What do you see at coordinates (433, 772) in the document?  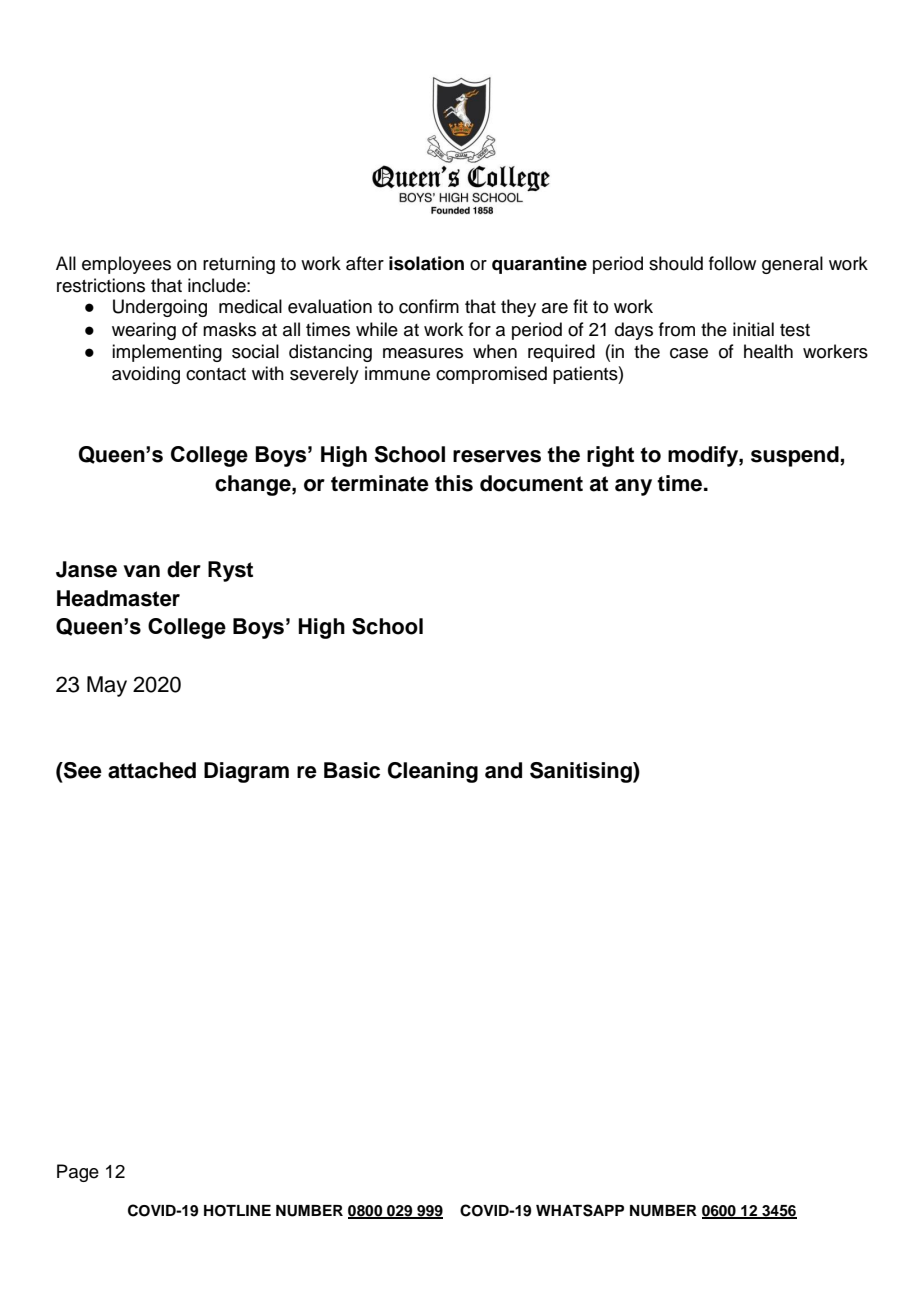 I see `Cleaning` at bounding box center [433, 772].
